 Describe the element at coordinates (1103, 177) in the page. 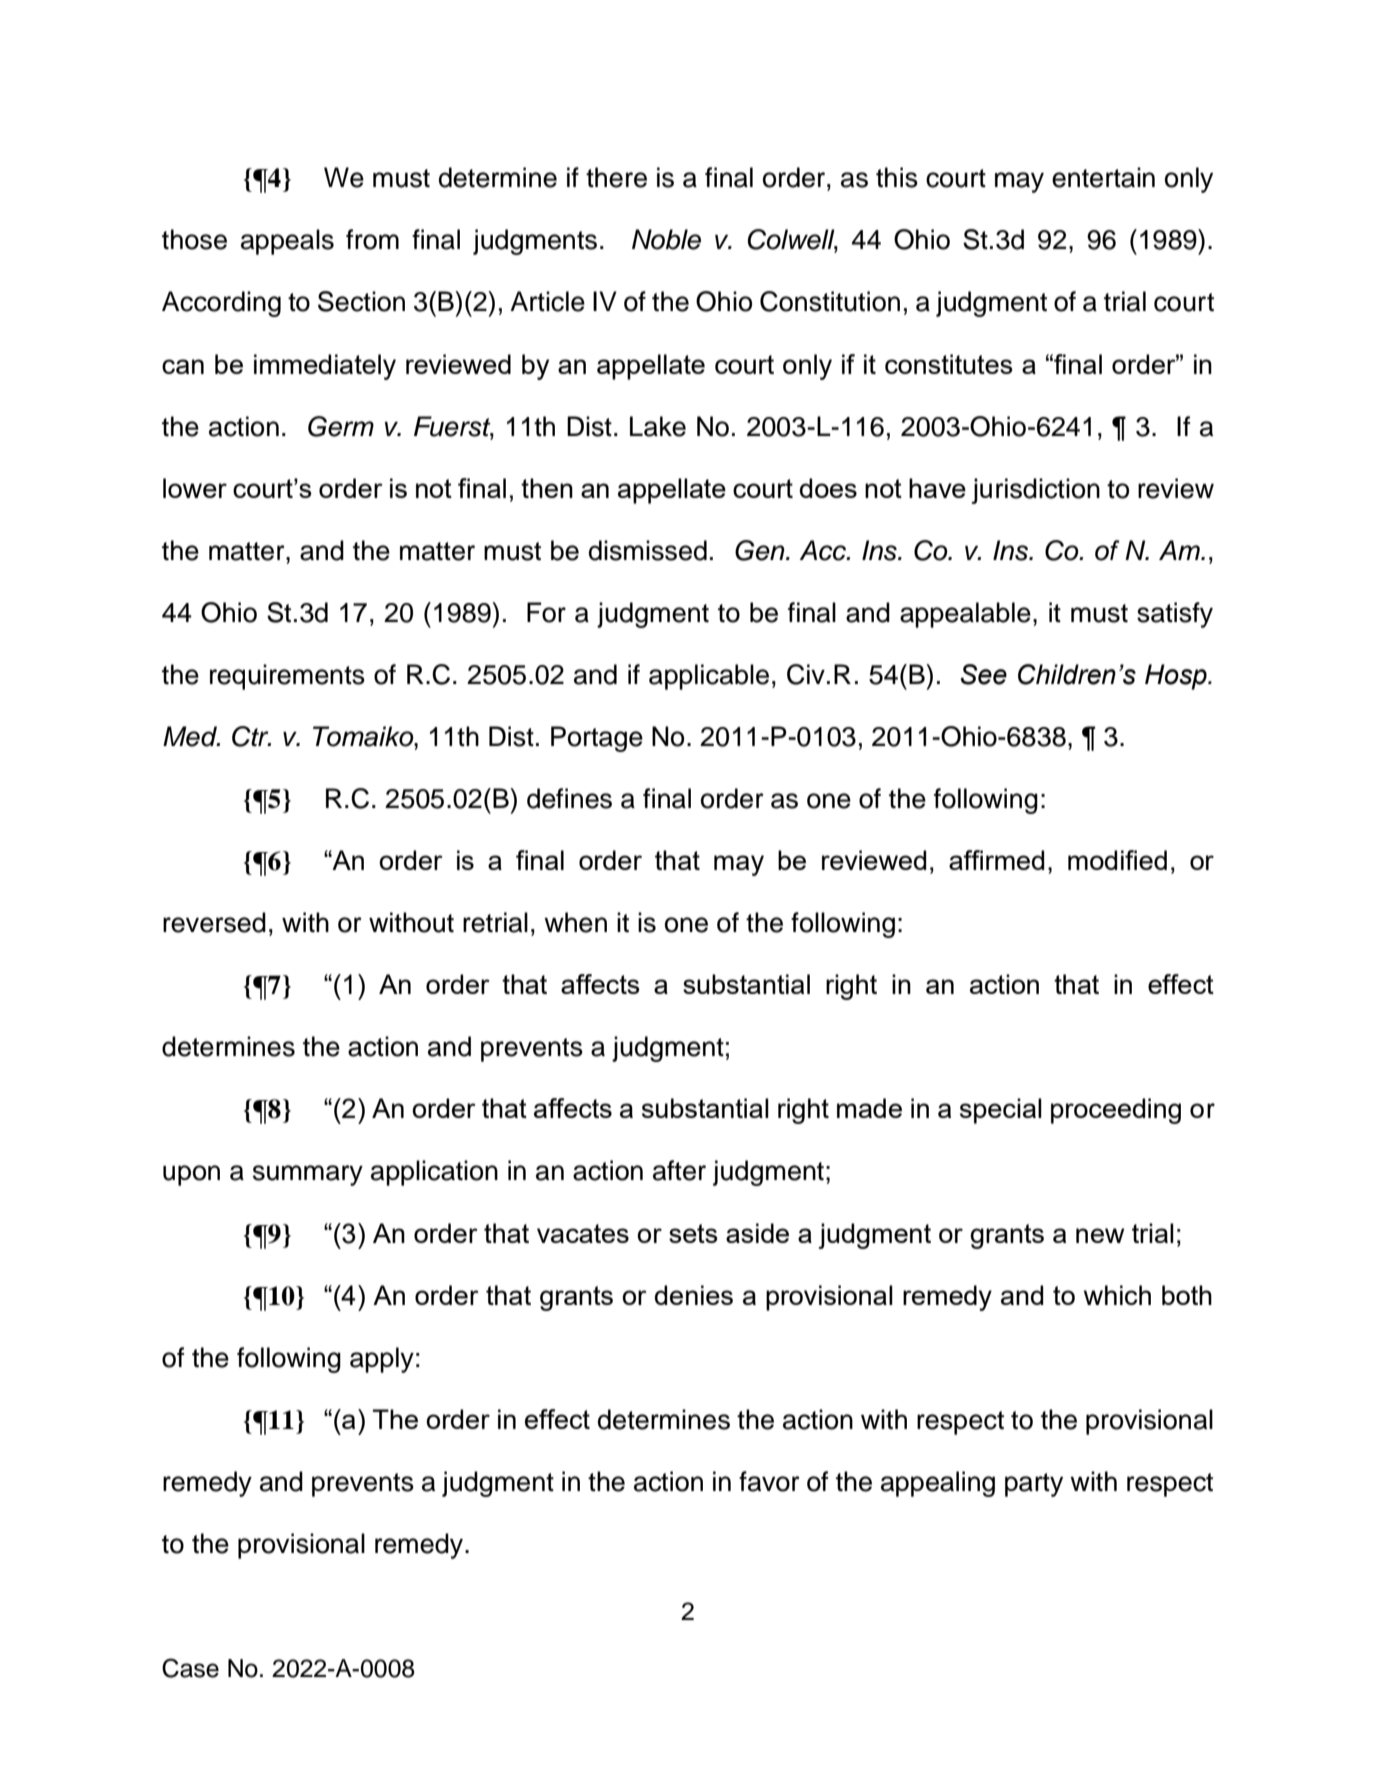

I see `entertain` at that location.
